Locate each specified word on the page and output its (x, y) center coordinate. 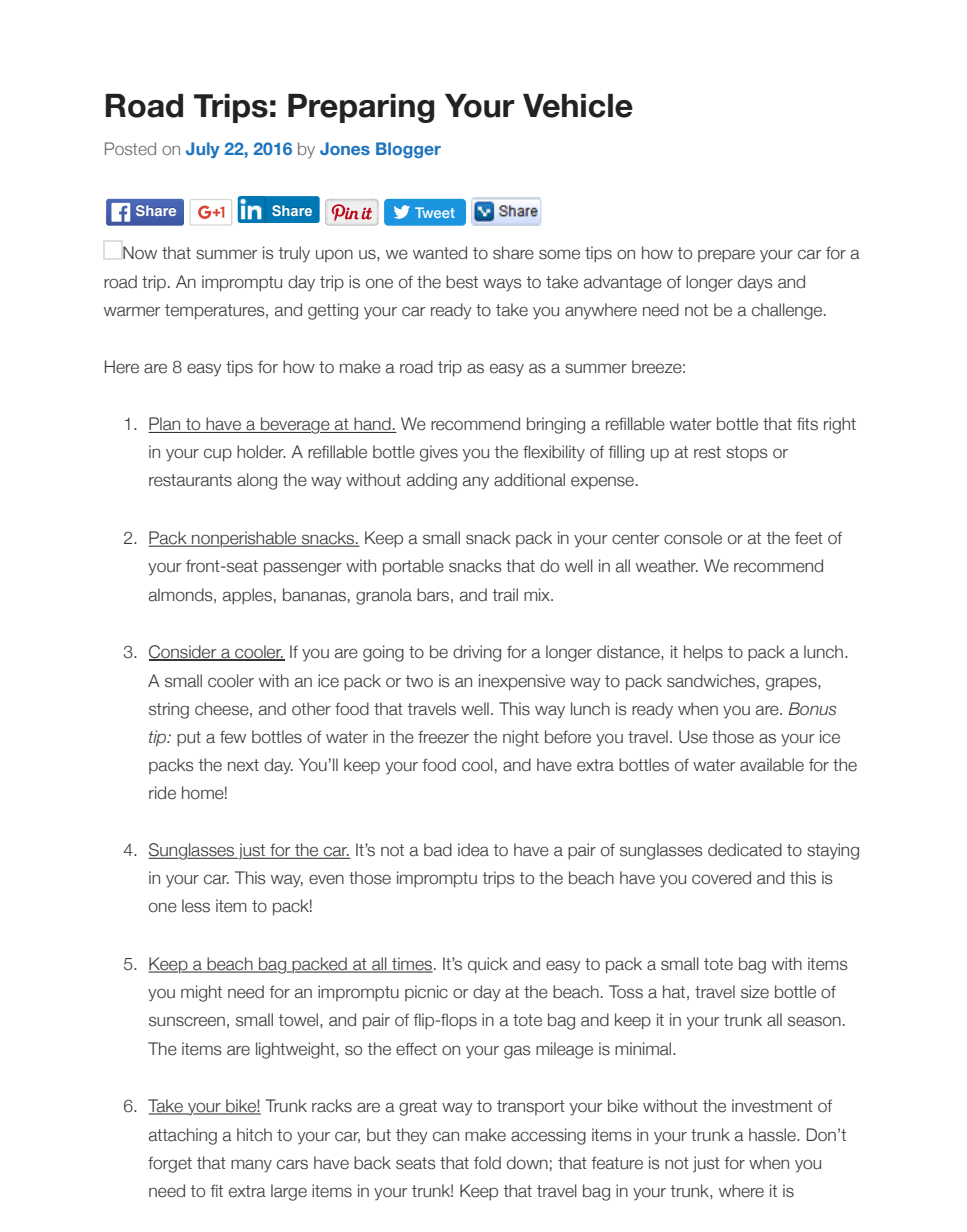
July (203, 150)
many (251, 1166)
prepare (726, 255)
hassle (773, 1135)
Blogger (408, 150)
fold (487, 1163)
